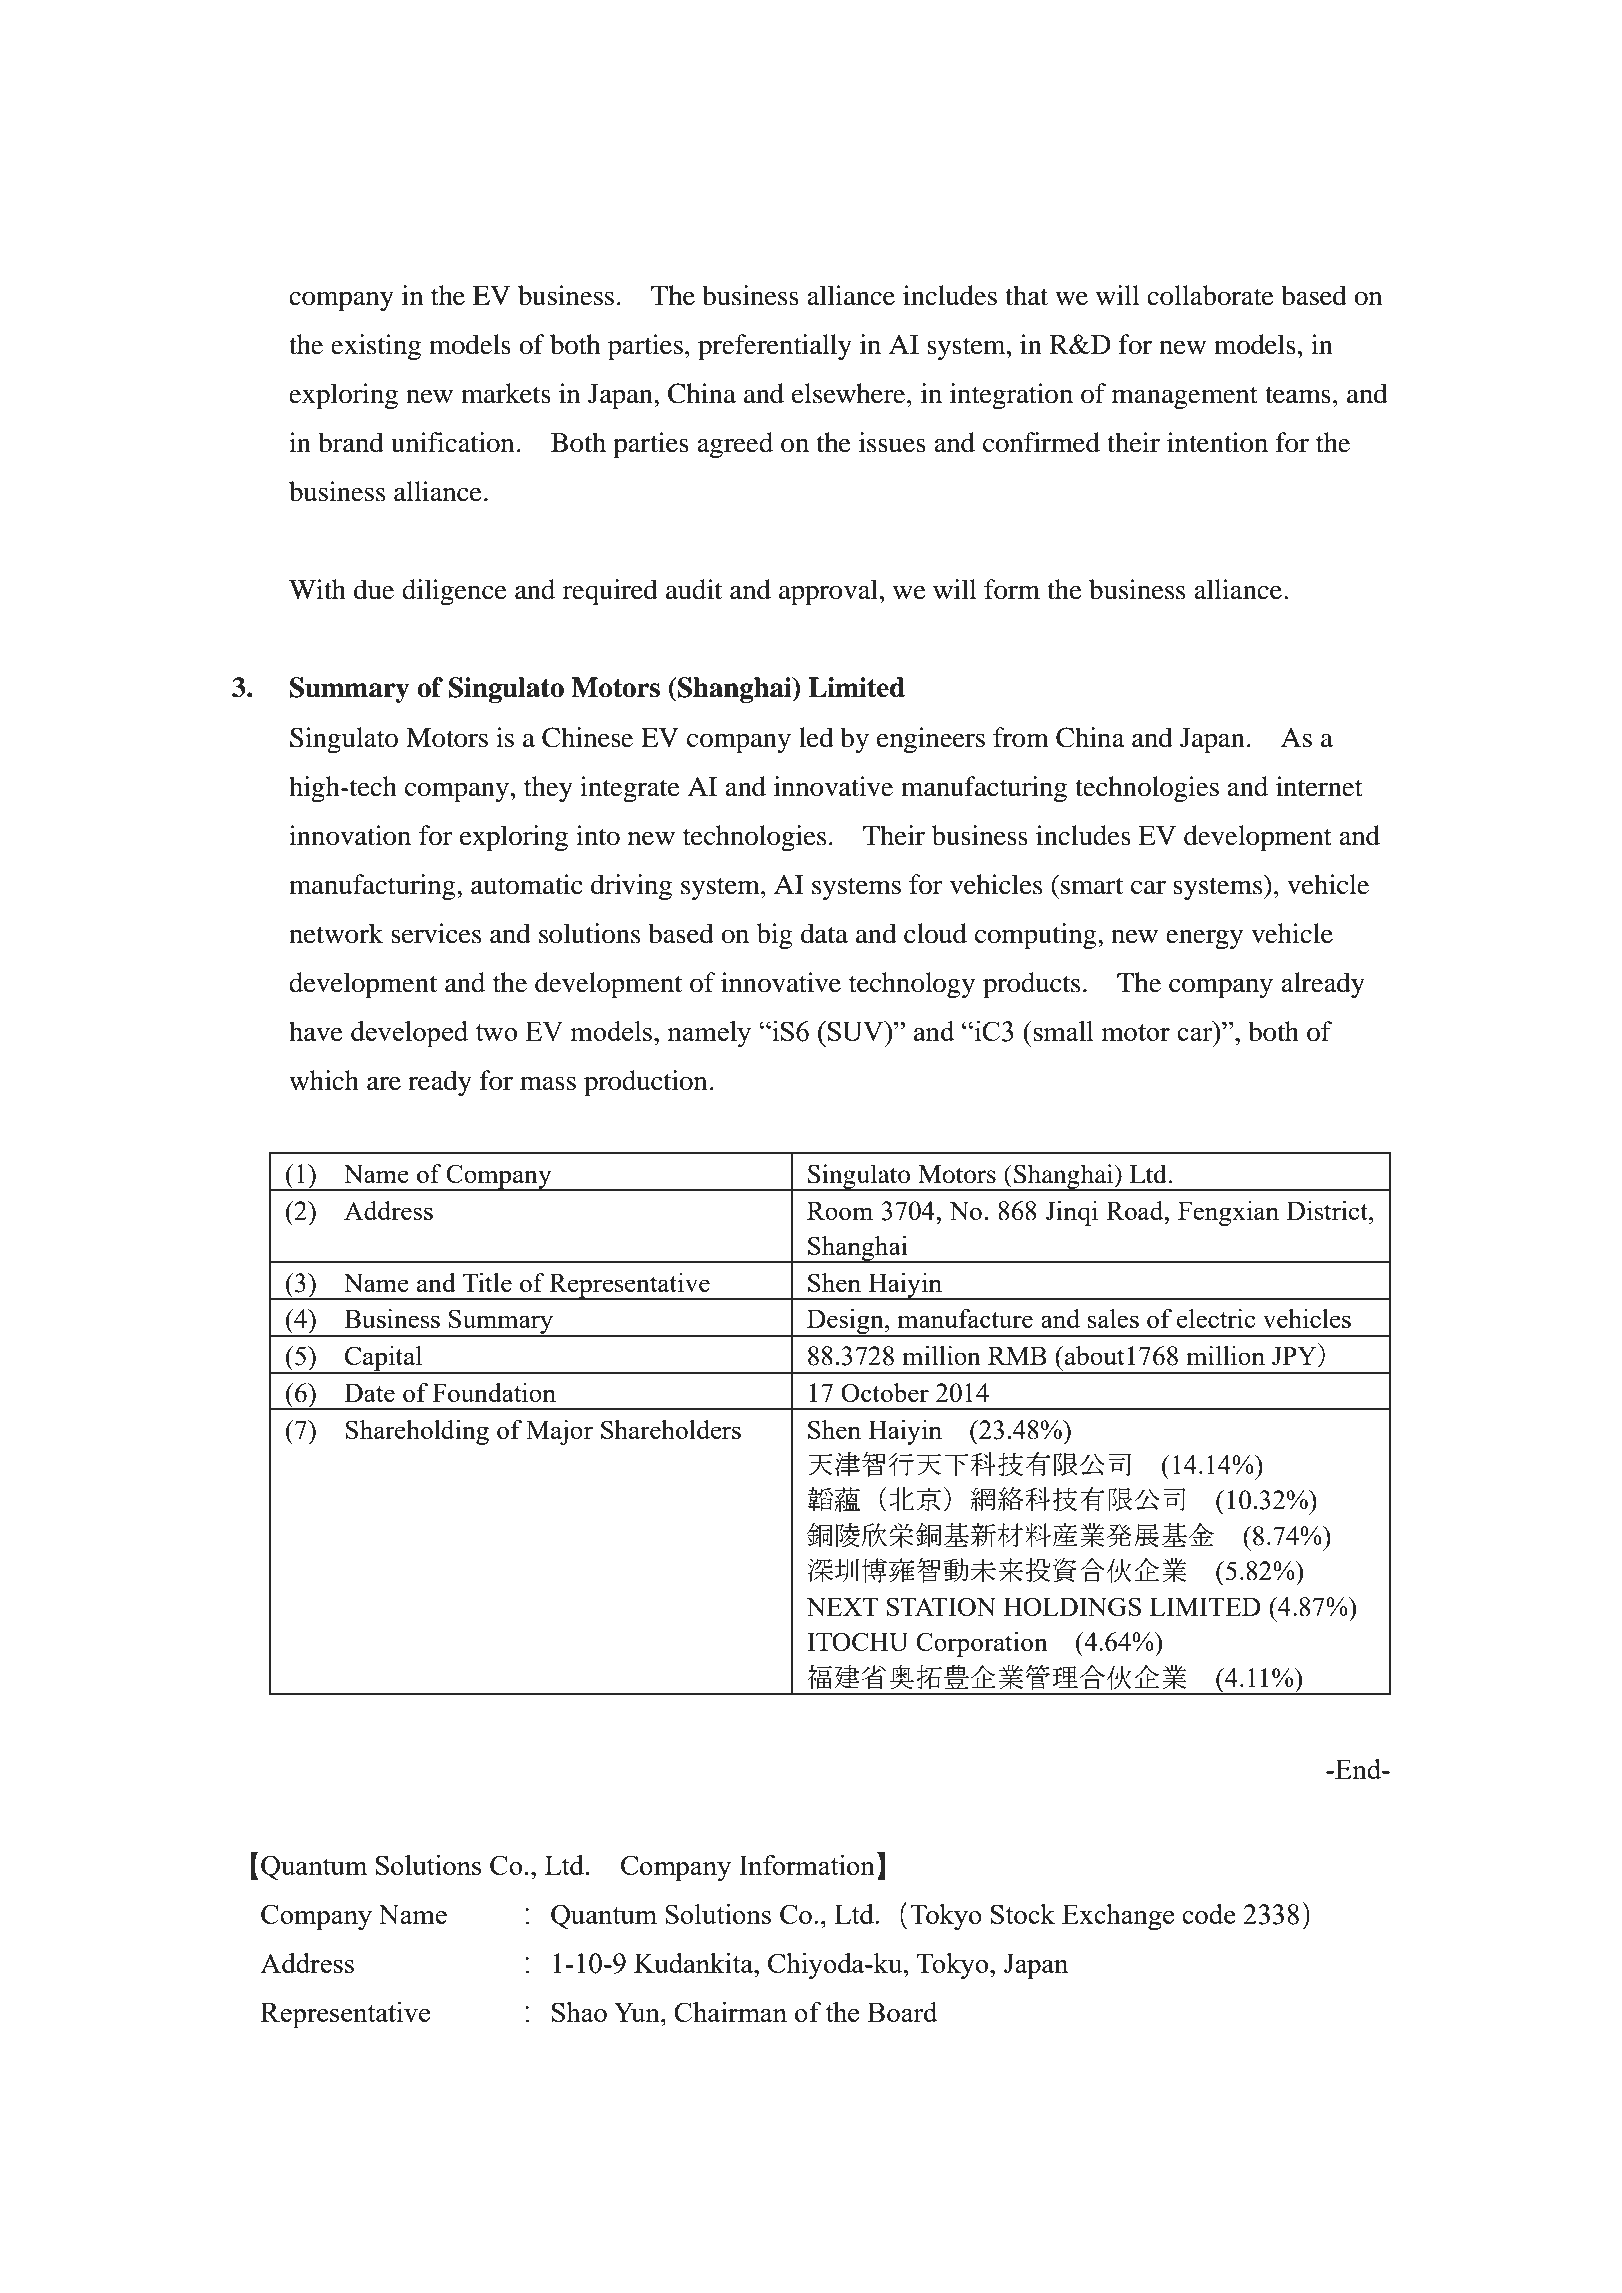 The image size is (1622, 2293). I want to click on Shao, so click(579, 2012).
